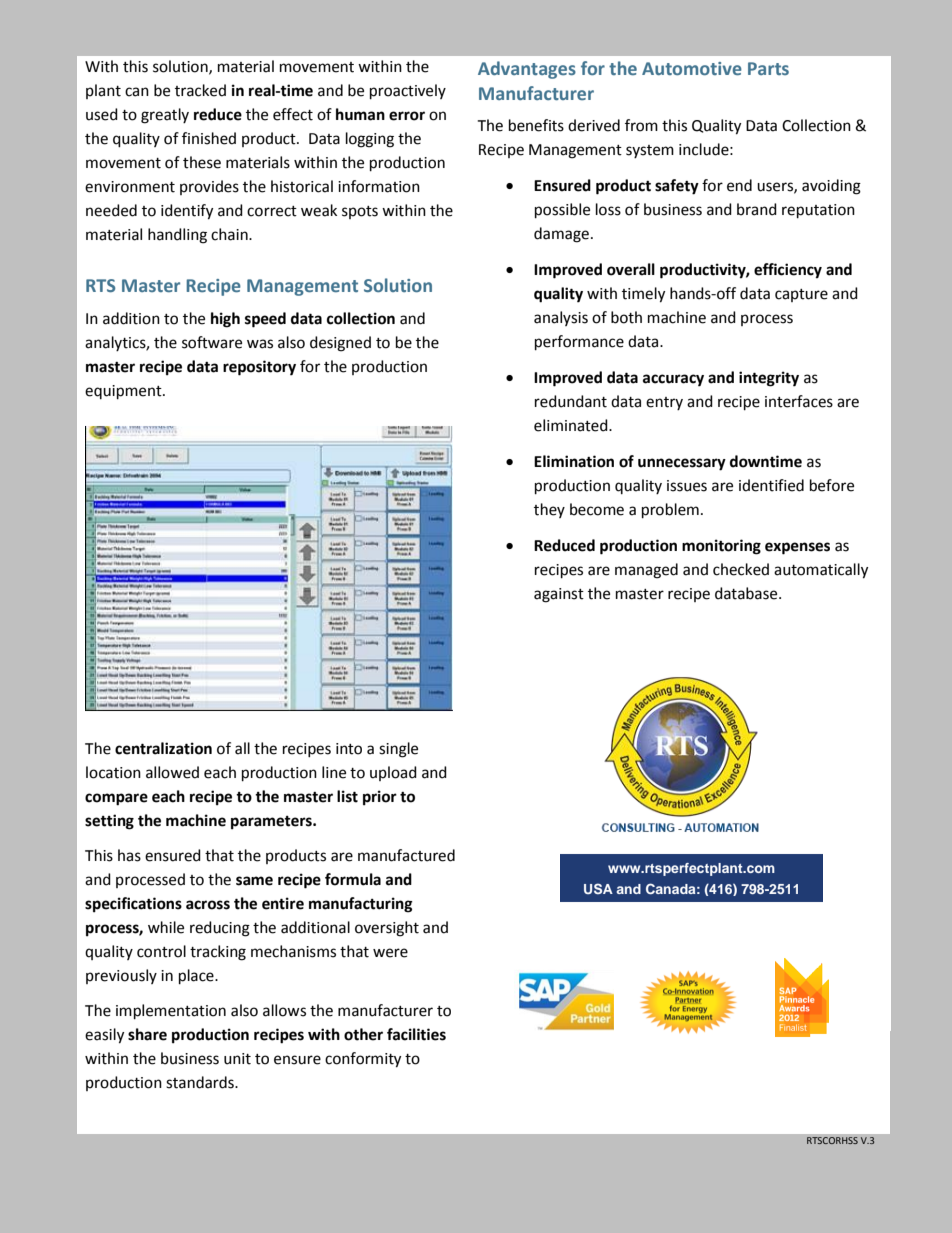 Image resolution: width=952 pixels, height=1233 pixels. Describe the element at coordinates (598, 888) in the screenshot. I see `USA` at that location.
